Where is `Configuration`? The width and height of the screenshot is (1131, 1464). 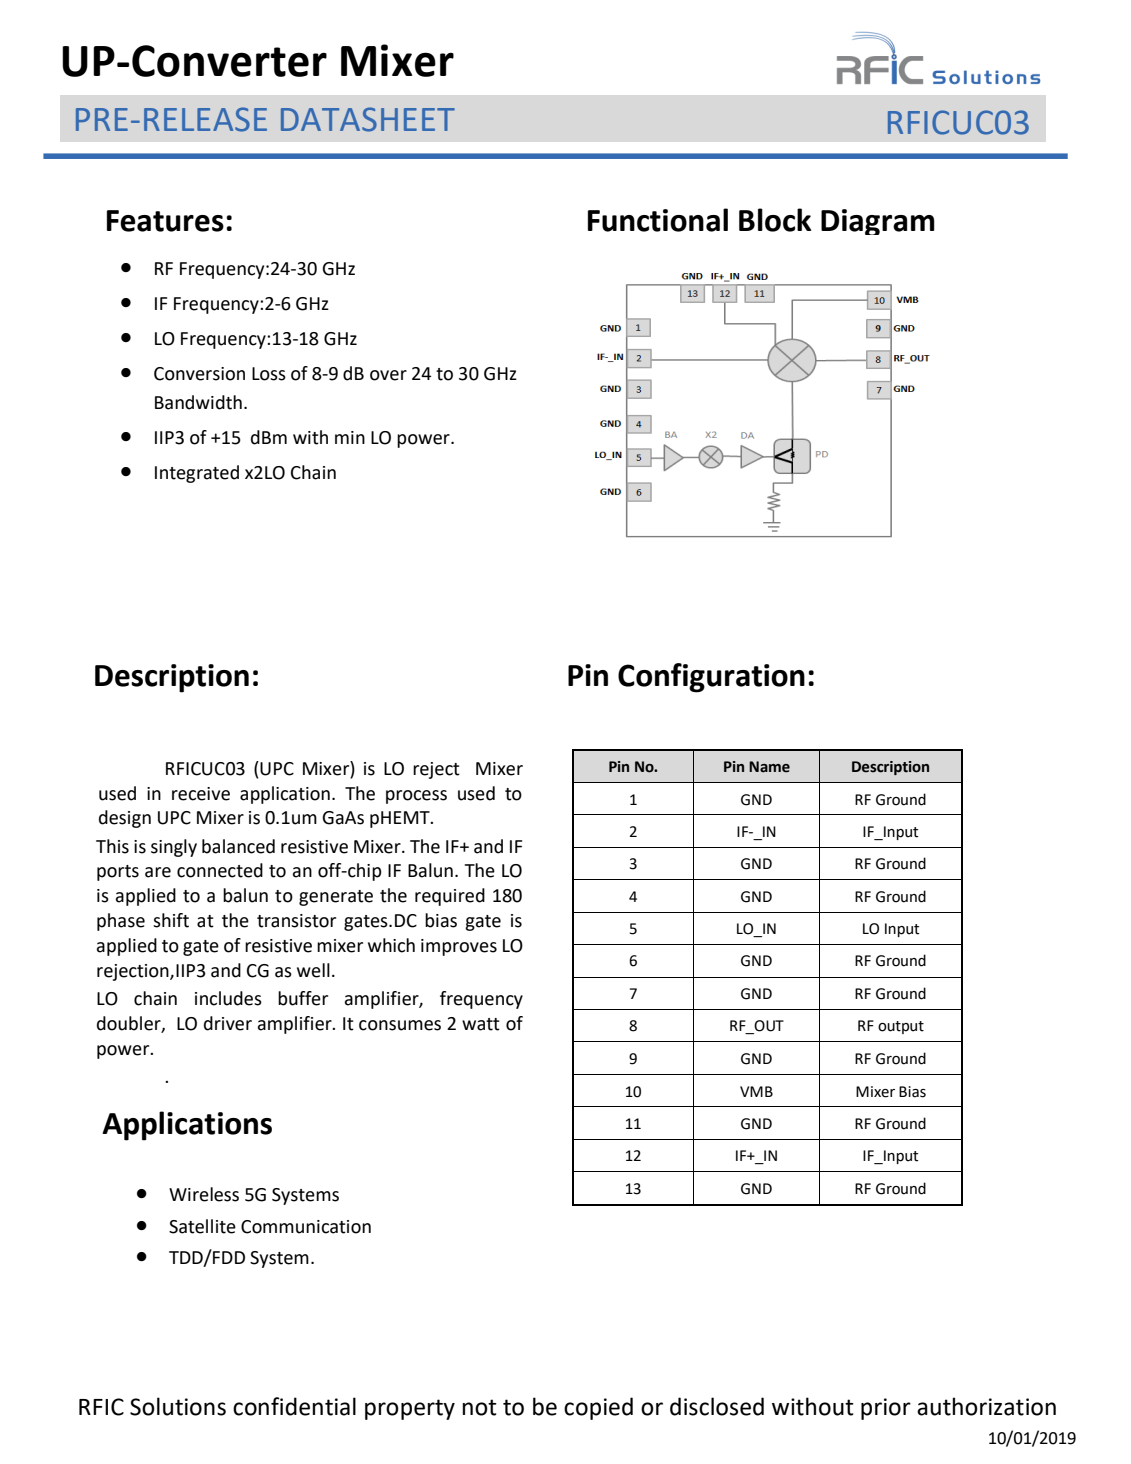 Configuration is located at coordinates (711, 678).
